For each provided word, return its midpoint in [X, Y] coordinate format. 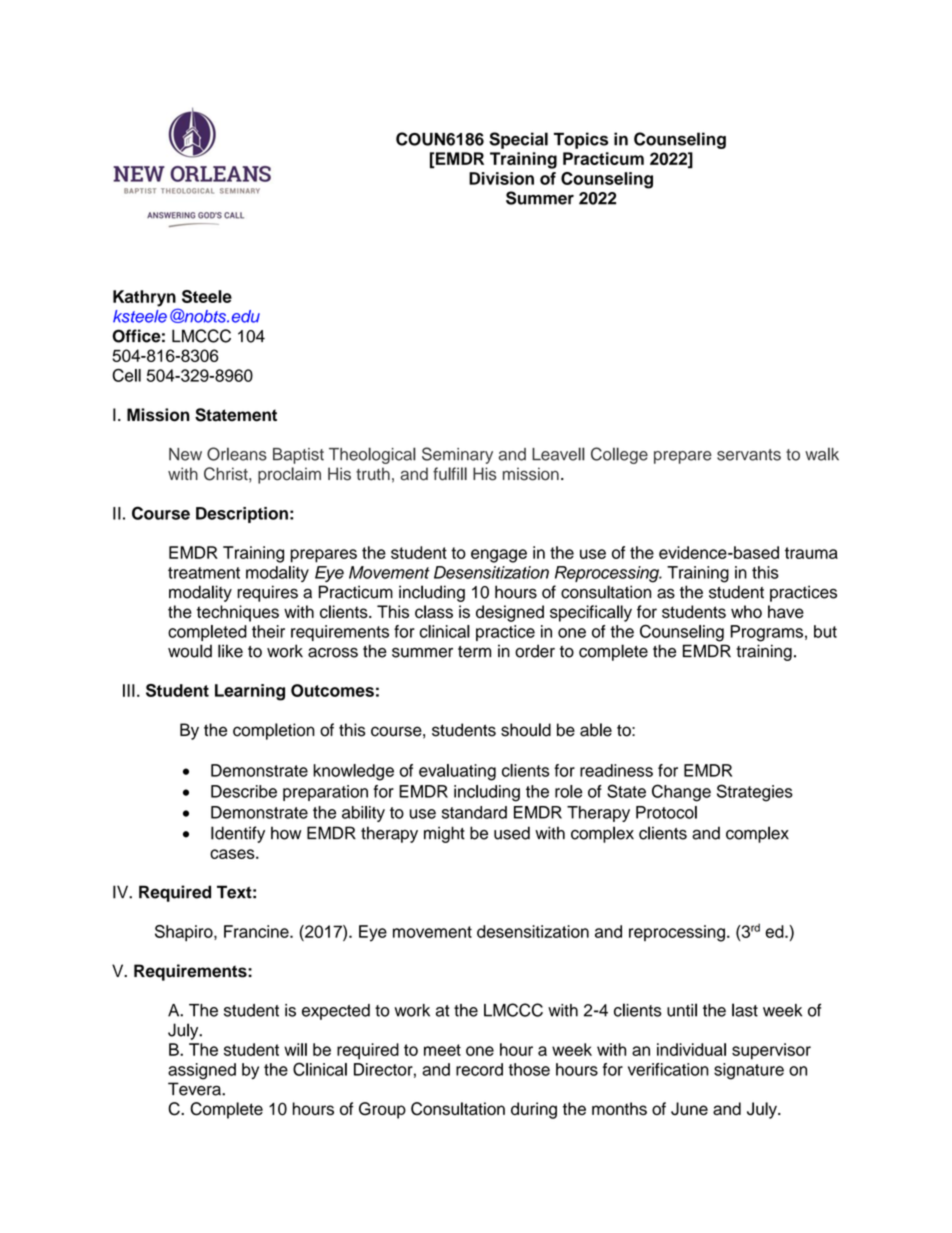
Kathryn [145, 299]
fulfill [450, 474]
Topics [581, 140]
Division [501, 178]
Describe [244, 791]
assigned [202, 1071]
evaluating [457, 772]
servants [749, 455]
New [185, 454]
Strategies [755, 793]
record [479, 1069]
